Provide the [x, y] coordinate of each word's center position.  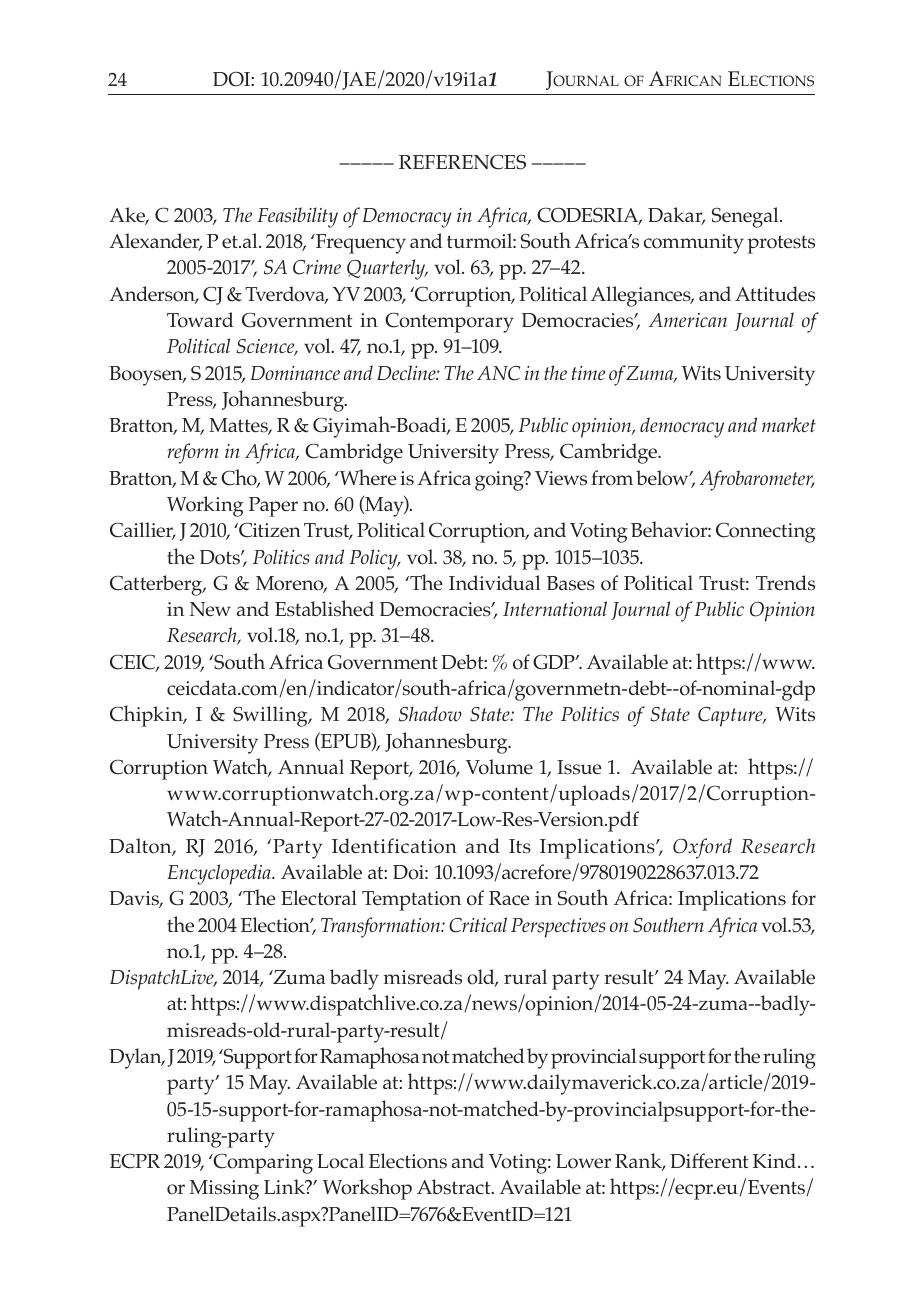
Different [709, 1160]
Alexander [155, 242]
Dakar [676, 216]
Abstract [455, 1187]
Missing [224, 1190]
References [462, 162]
